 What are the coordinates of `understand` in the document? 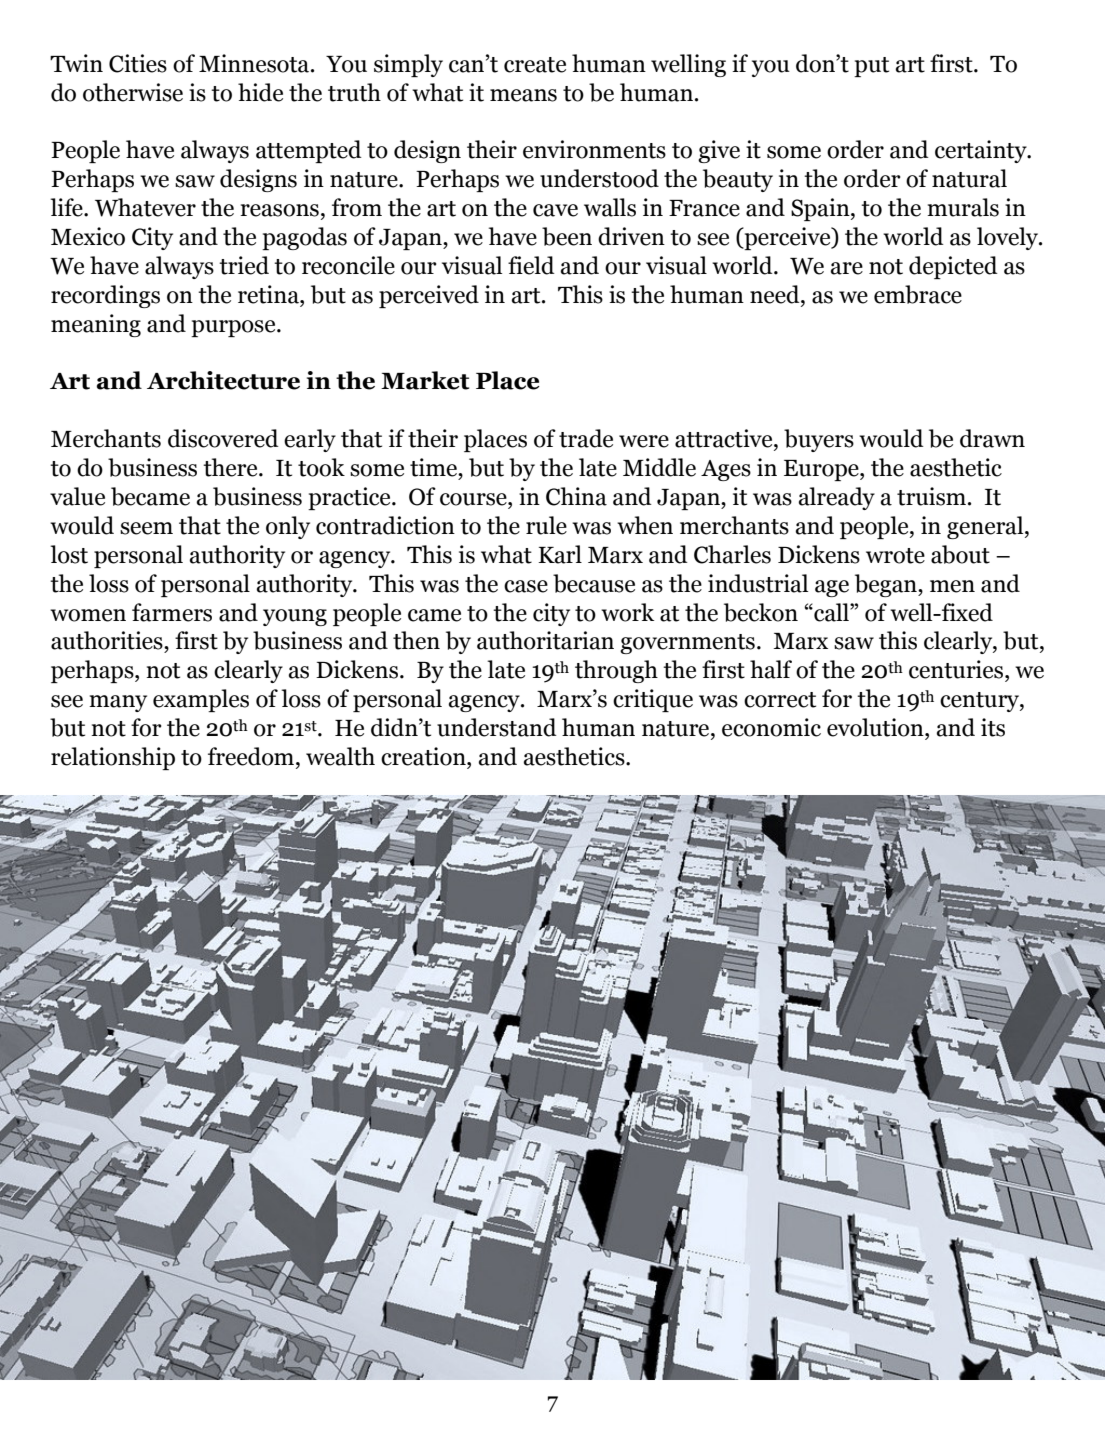 It's located at (497, 727).
